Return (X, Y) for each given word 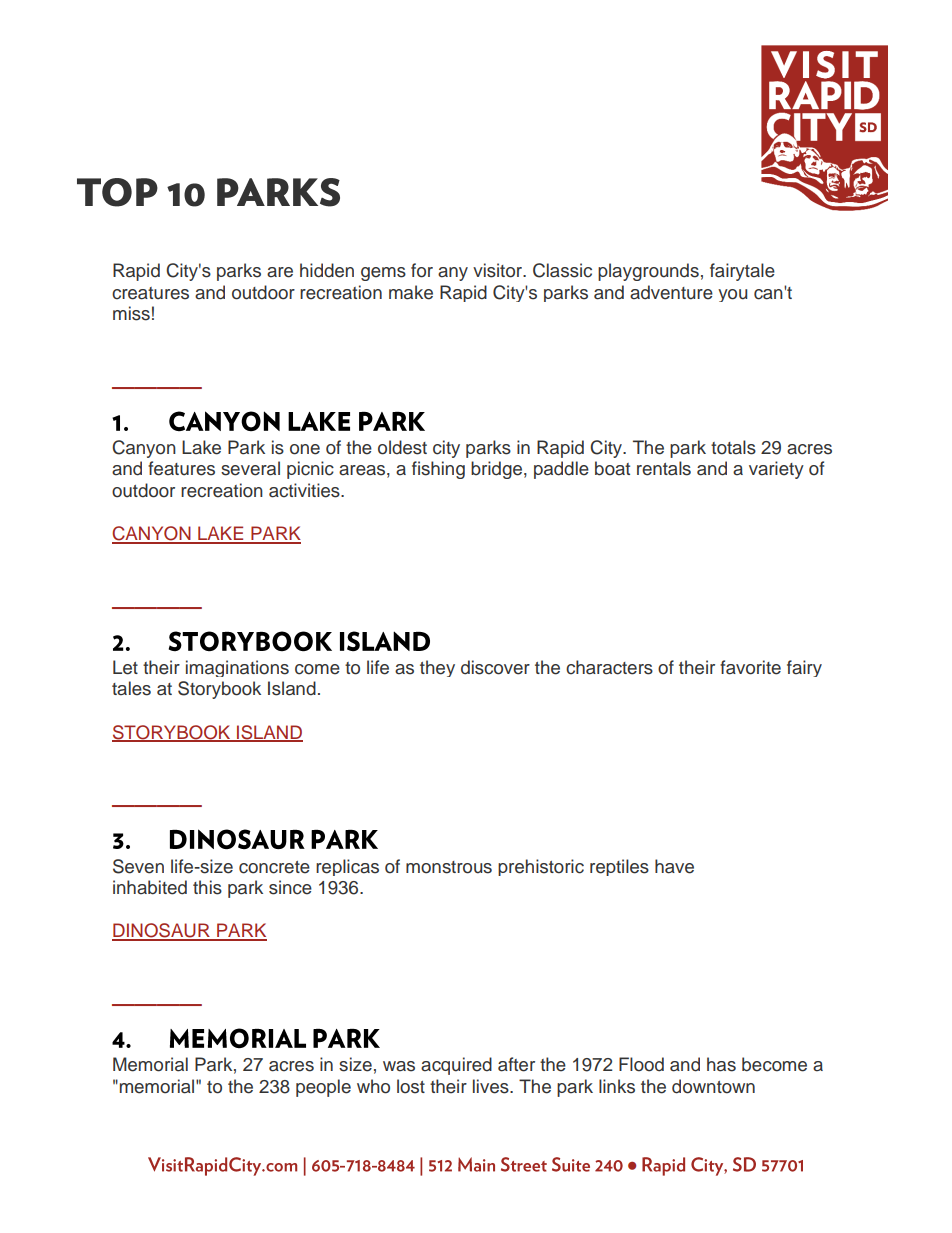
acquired (456, 1066)
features (181, 468)
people (323, 1088)
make (411, 292)
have (674, 866)
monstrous (449, 867)
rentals (664, 468)
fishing (438, 470)
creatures (150, 293)
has (721, 1064)
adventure (671, 292)
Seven (138, 866)
